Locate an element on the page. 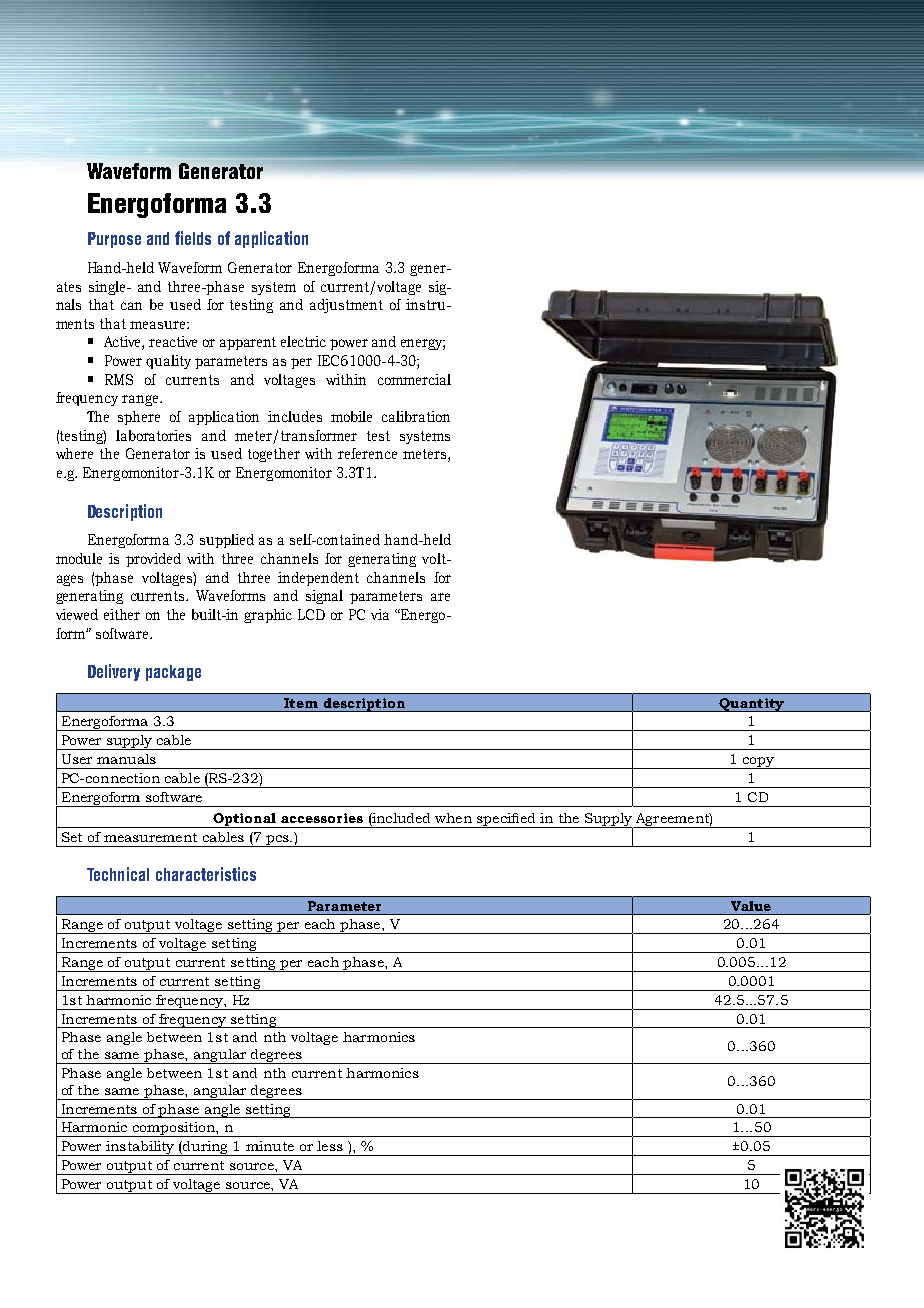  via is located at coordinates (380, 614).
